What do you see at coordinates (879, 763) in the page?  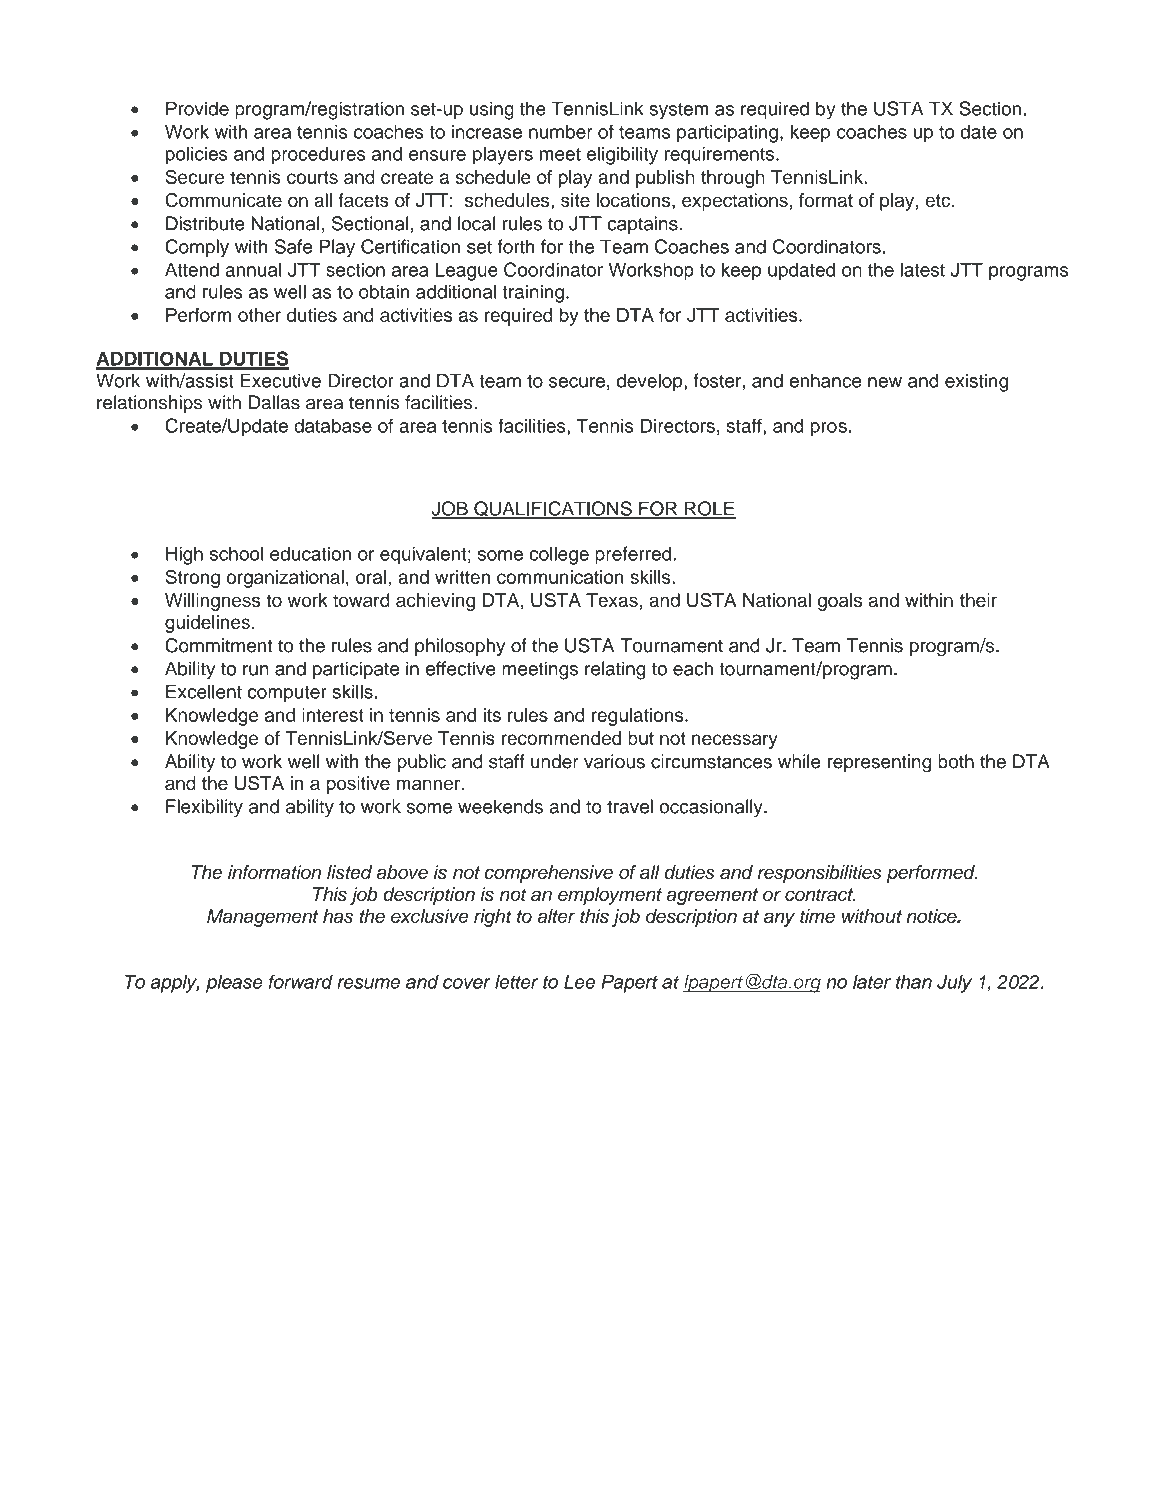 I see `representing` at bounding box center [879, 763].
